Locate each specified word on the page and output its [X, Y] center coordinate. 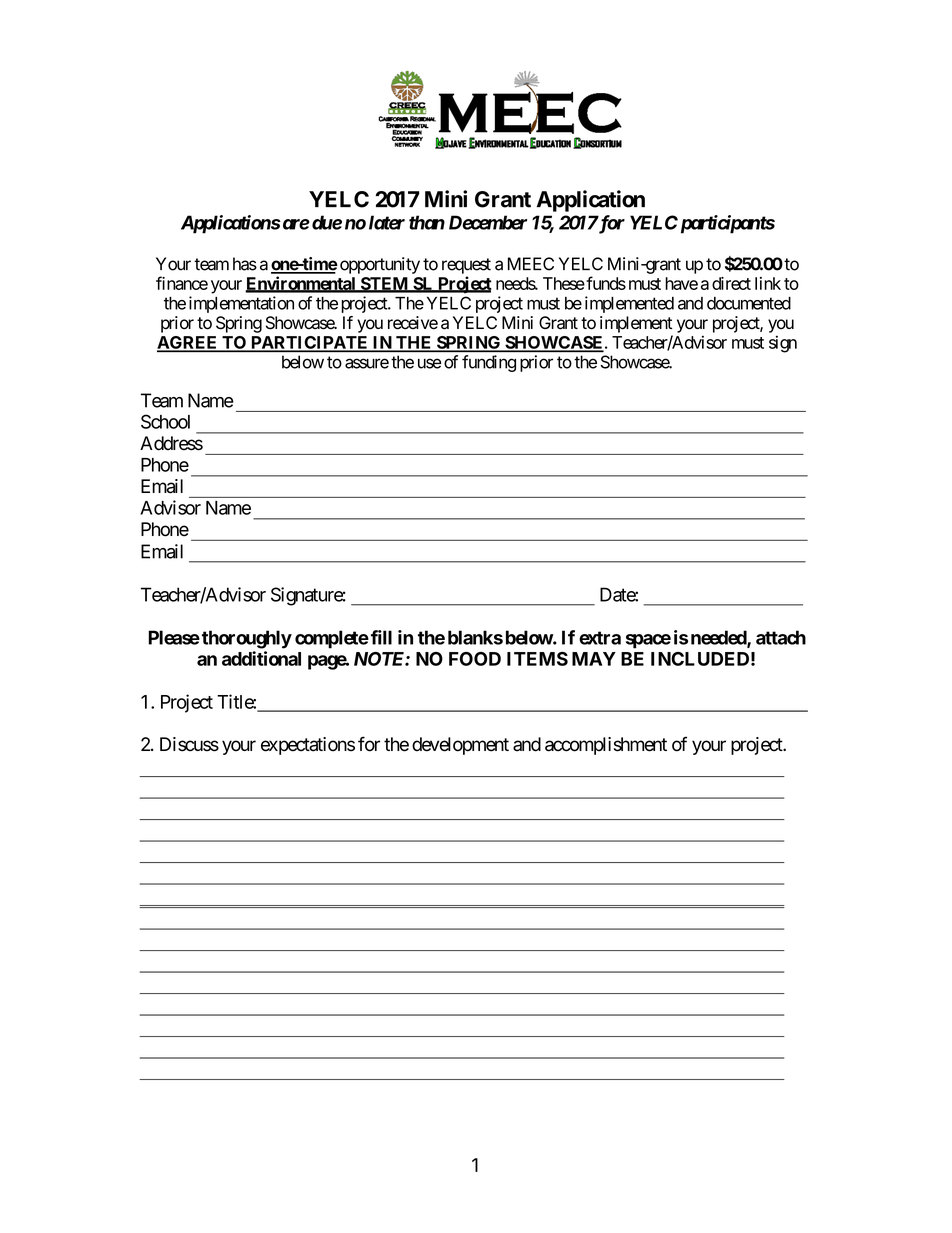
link [768, 283]
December [488, 222]
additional [261, 658]
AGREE [188, 343]
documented [749, 303]
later [387, 222]
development [460, 746]
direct [731, 283]
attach [781, 637]
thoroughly [247, 639]
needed [719, 638]
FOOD [475, 659]
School [165, 421]
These [564, 283]
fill [381, 637]
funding [489, 363]
